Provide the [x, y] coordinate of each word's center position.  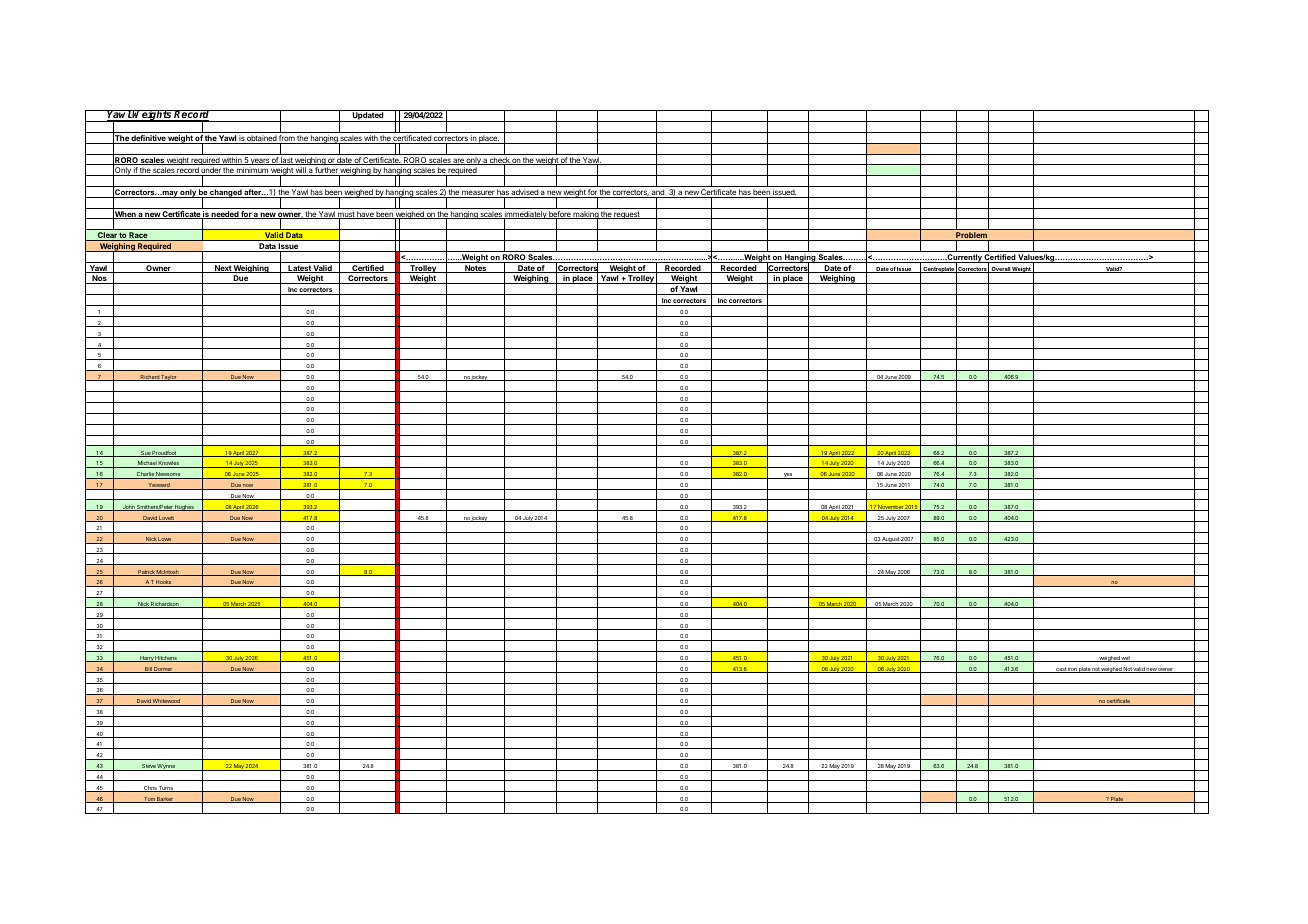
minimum [252, 171]
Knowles [169, 464]
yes [788, 476]
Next [223, 269]
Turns [166, 789]
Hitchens [166, 659]
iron [1072, 670]
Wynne [167, 767]
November [891, 507]
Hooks [164, 583]
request [627, 215]
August [891, 540]
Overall [1000, 270]
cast [1061, 670]
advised [525, 193]
